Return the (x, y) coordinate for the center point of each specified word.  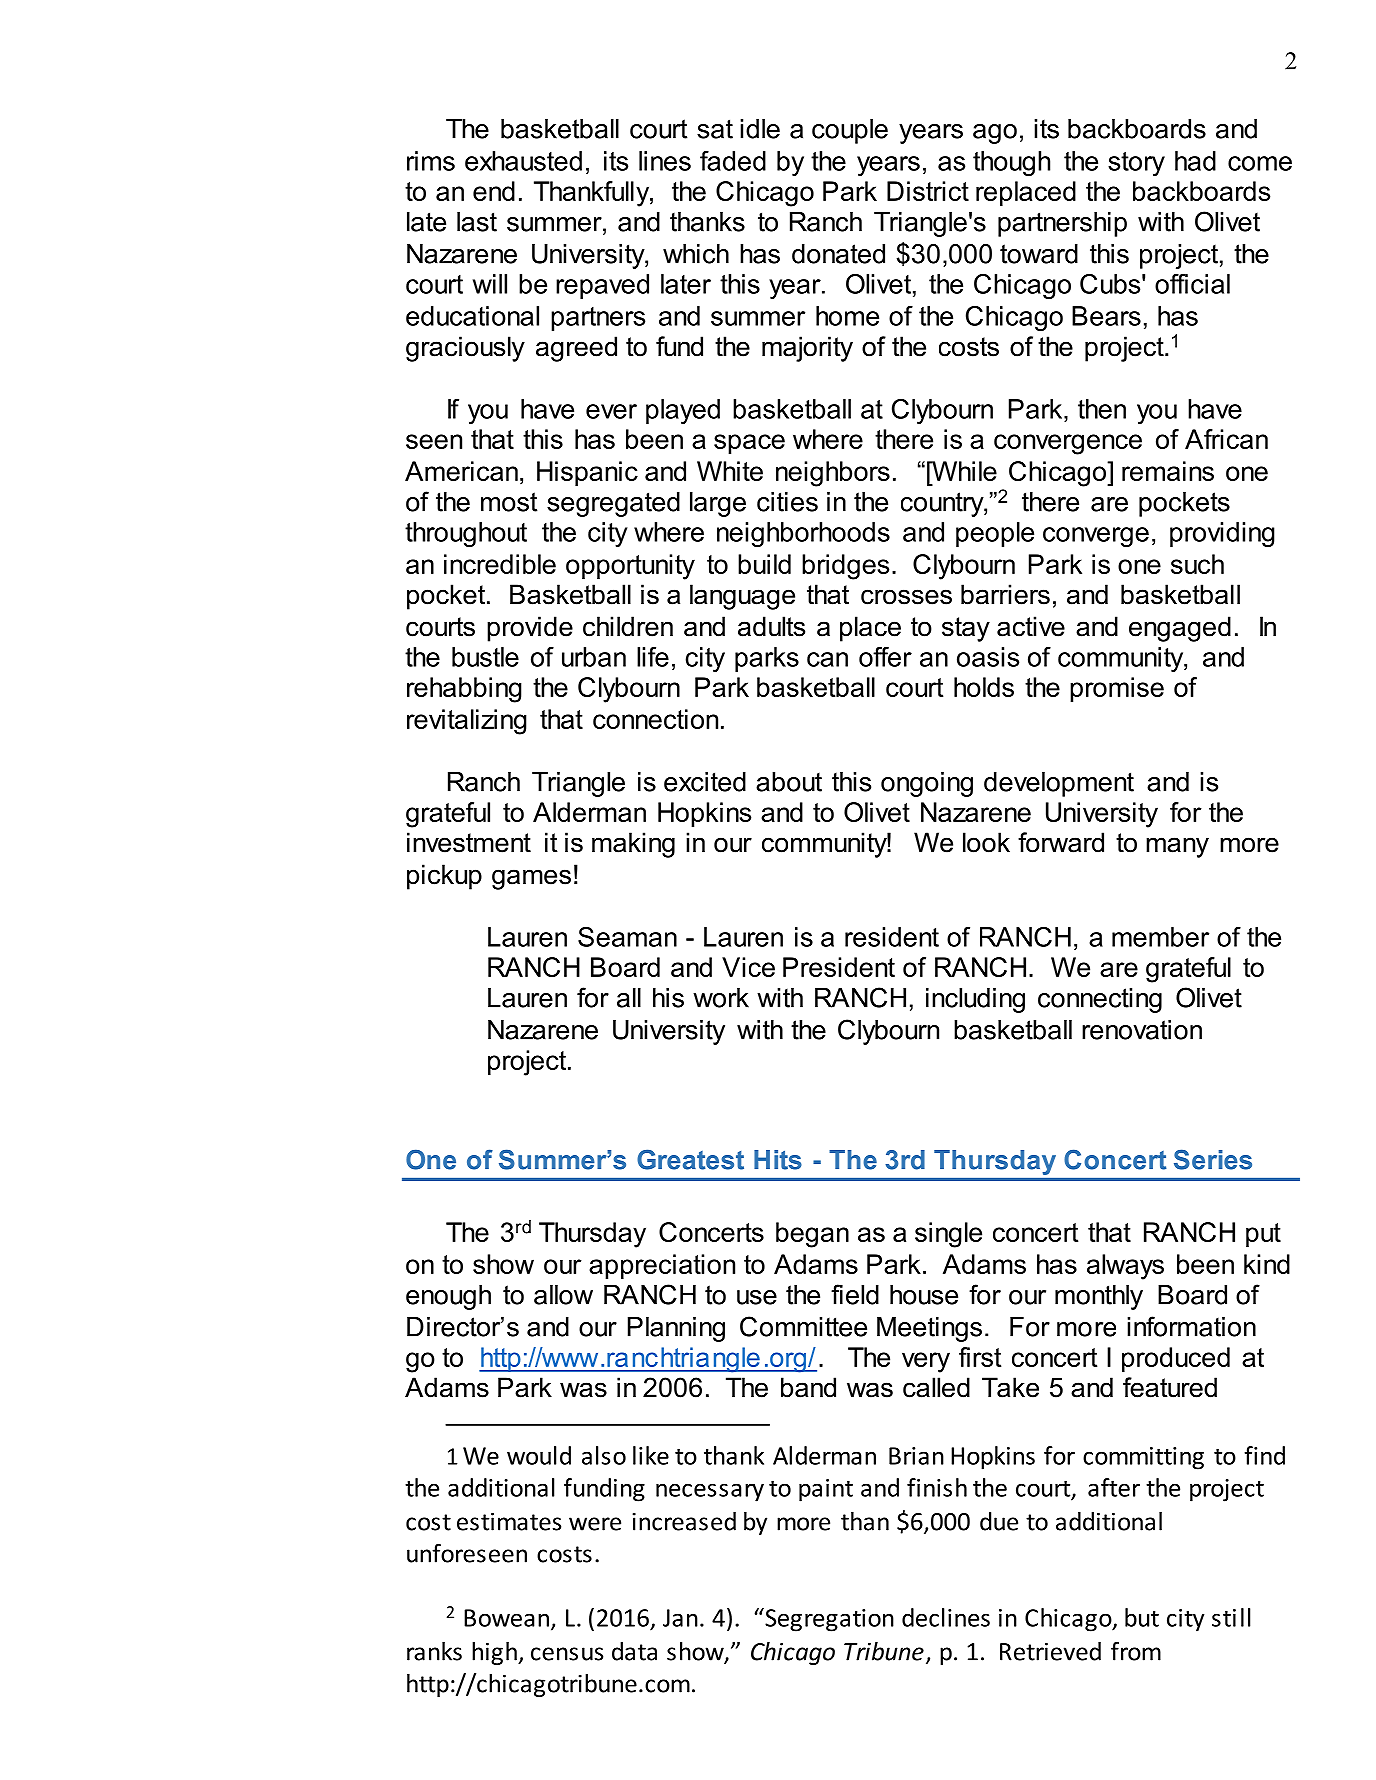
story (1136, 164)
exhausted (523, 161)
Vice (748, 967)
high (495, 1653)
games (531, 879)
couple (850, 131)
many (1177, 847)
